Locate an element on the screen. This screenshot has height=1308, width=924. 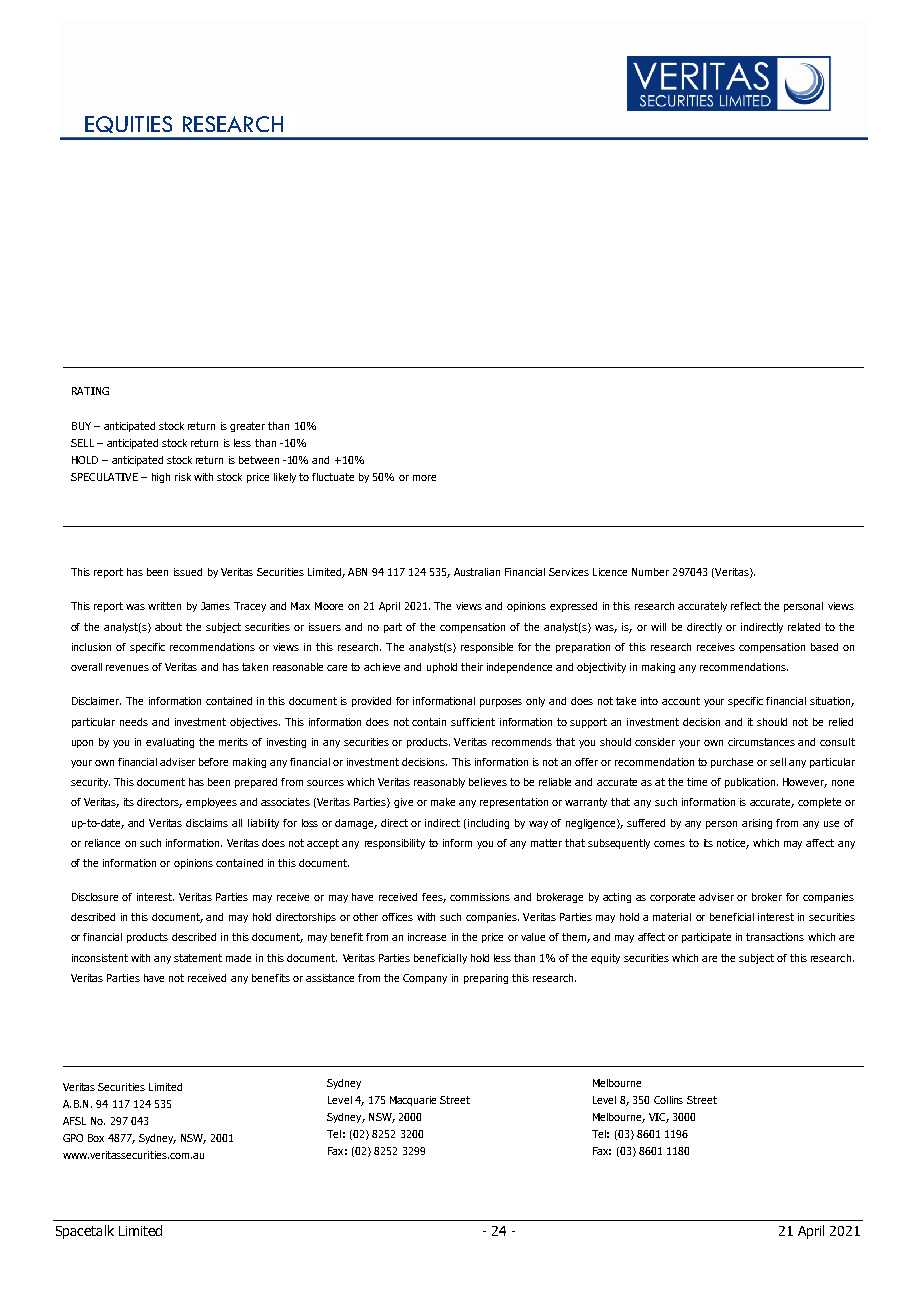
more is located at coordinates (424, 478).
